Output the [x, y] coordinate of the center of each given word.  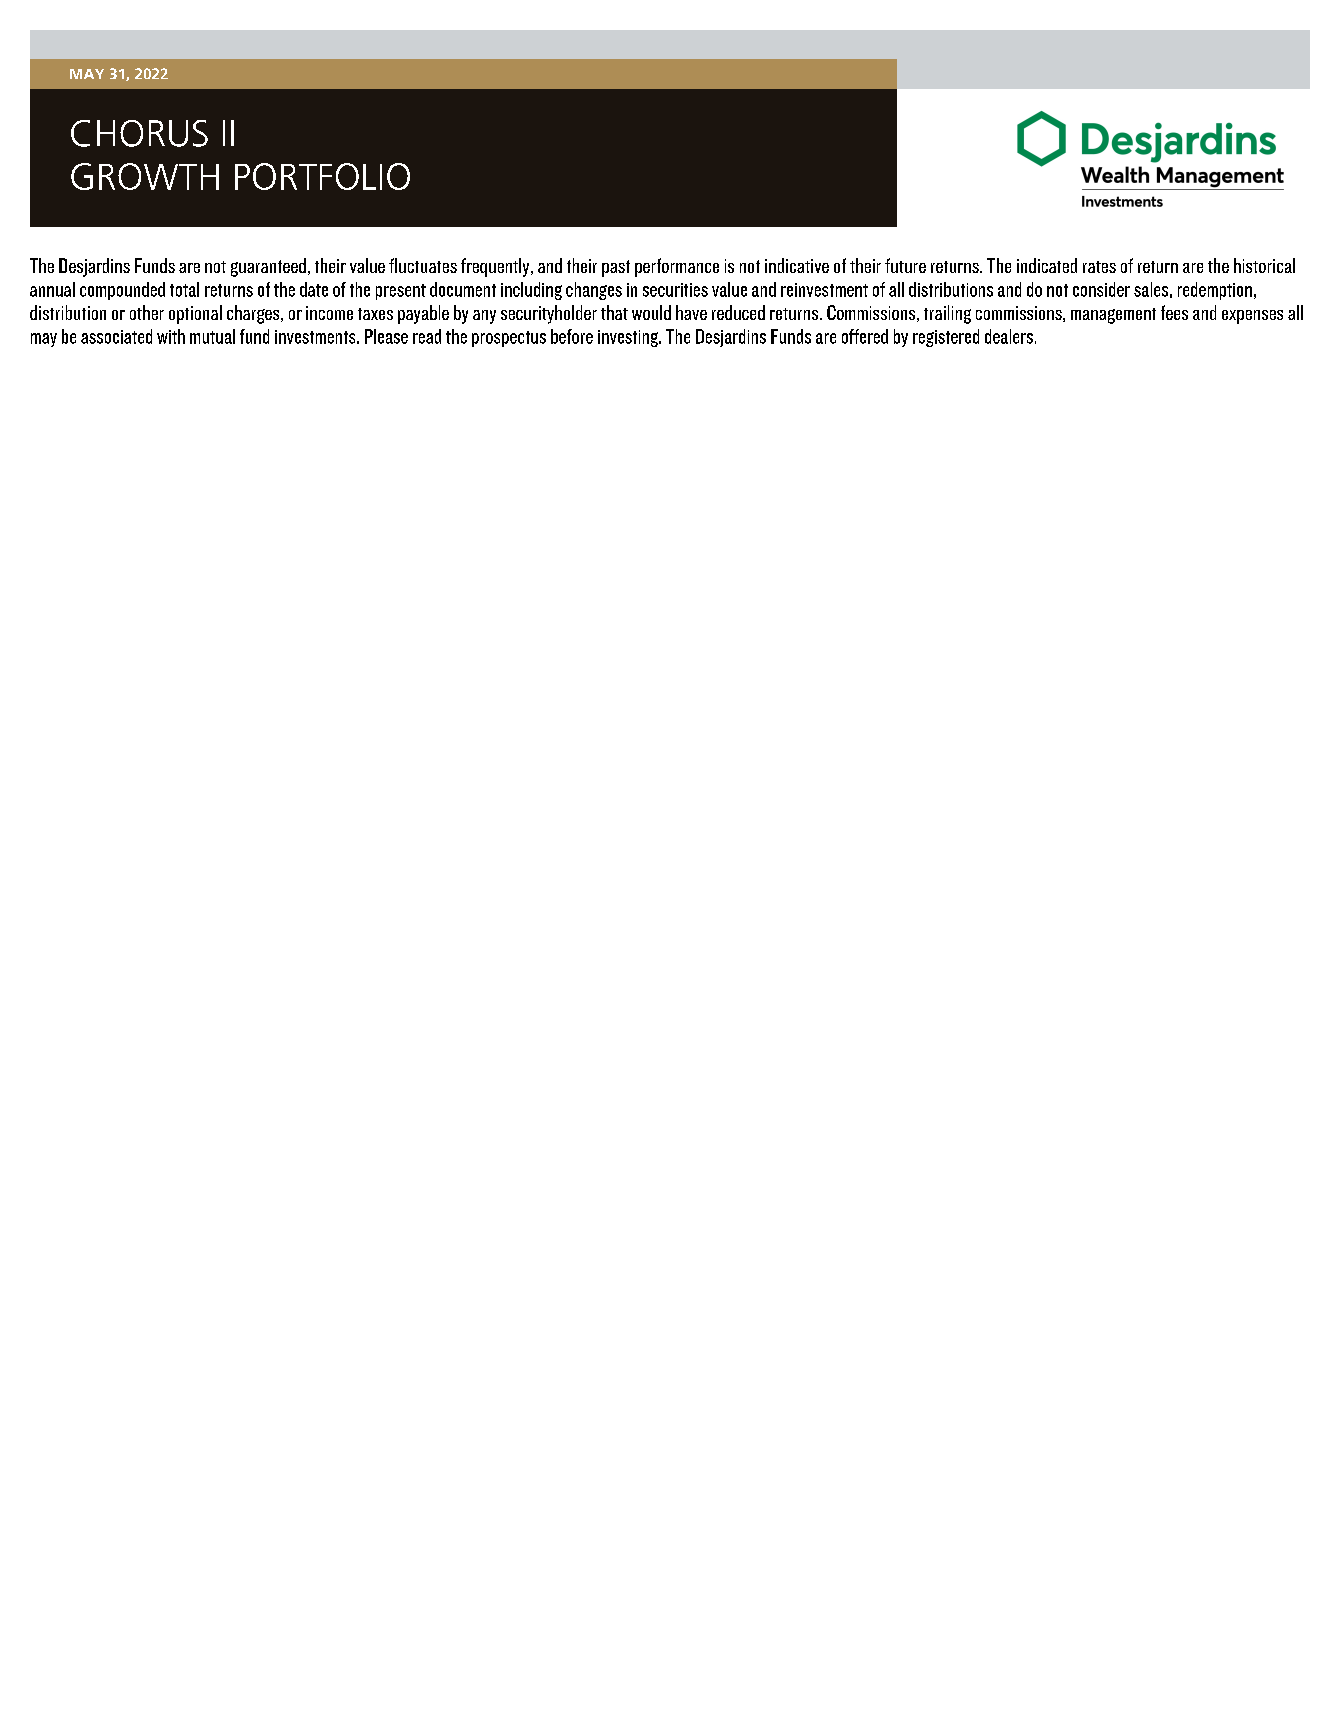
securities [675, 290]
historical [1264, 265]
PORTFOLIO [322, 176]
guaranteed [268, 267]
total [184, 289]
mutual [212, 336]
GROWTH [145, 176]
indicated [1047, 265]
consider [1101, 289]
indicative [797, 265]
